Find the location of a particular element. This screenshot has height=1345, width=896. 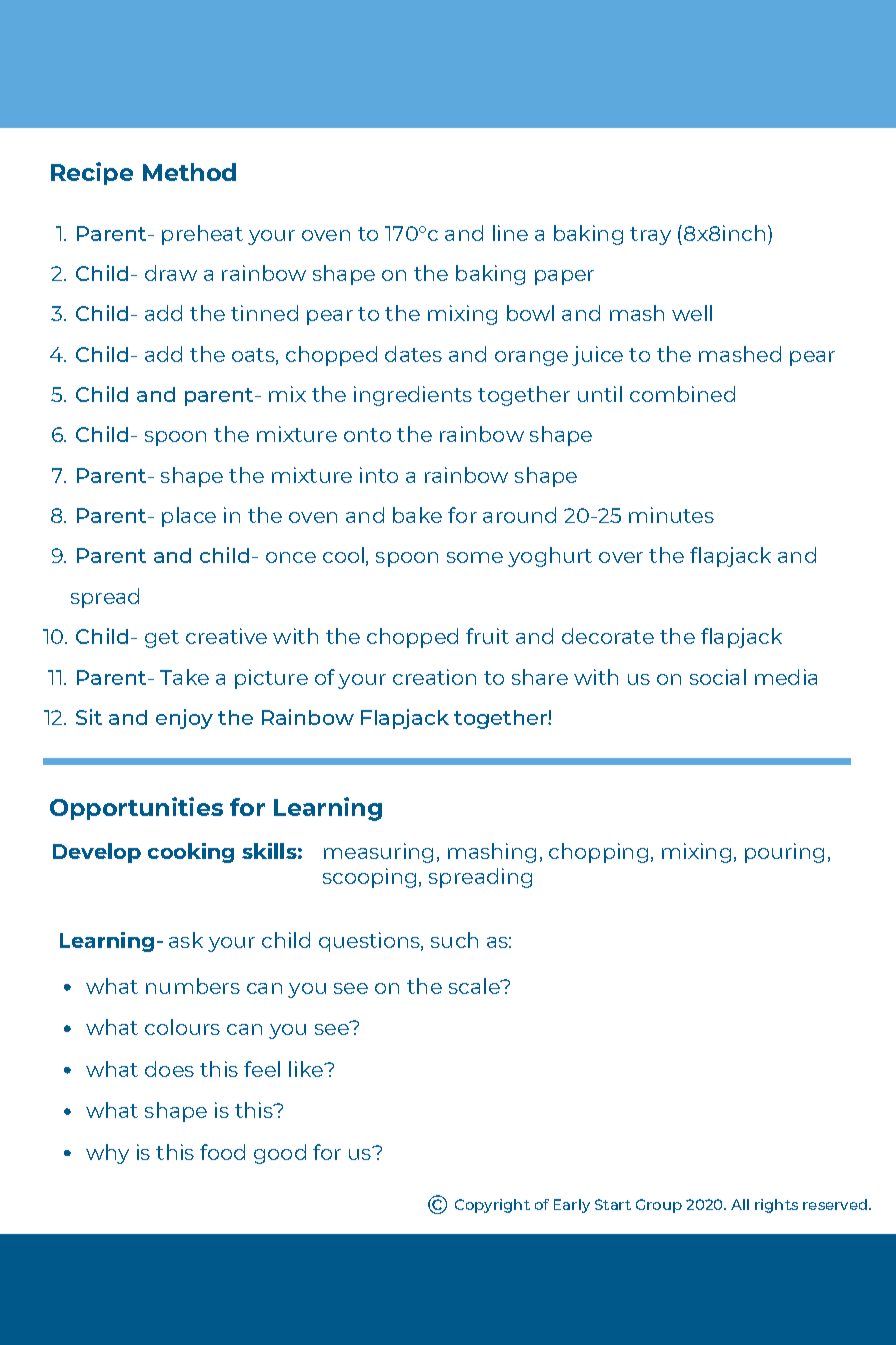

Copyright is located at coordinates (492, 1206).
